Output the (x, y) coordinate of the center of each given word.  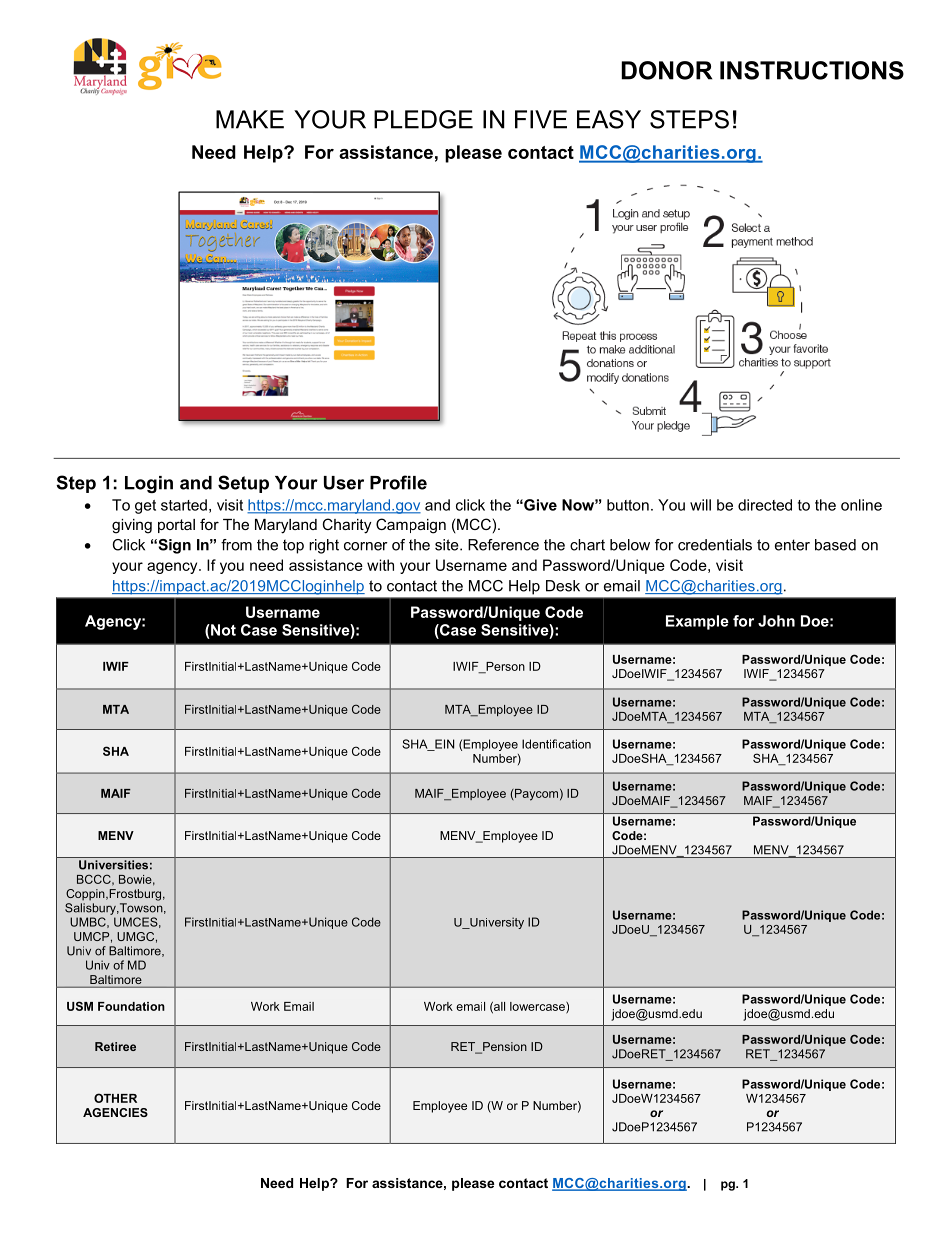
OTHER (115, 1098)
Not (222, 630)
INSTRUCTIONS (812, 70)
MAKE (250, 119)
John (776, 621)
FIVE (541, 119)
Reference (503, 545)
